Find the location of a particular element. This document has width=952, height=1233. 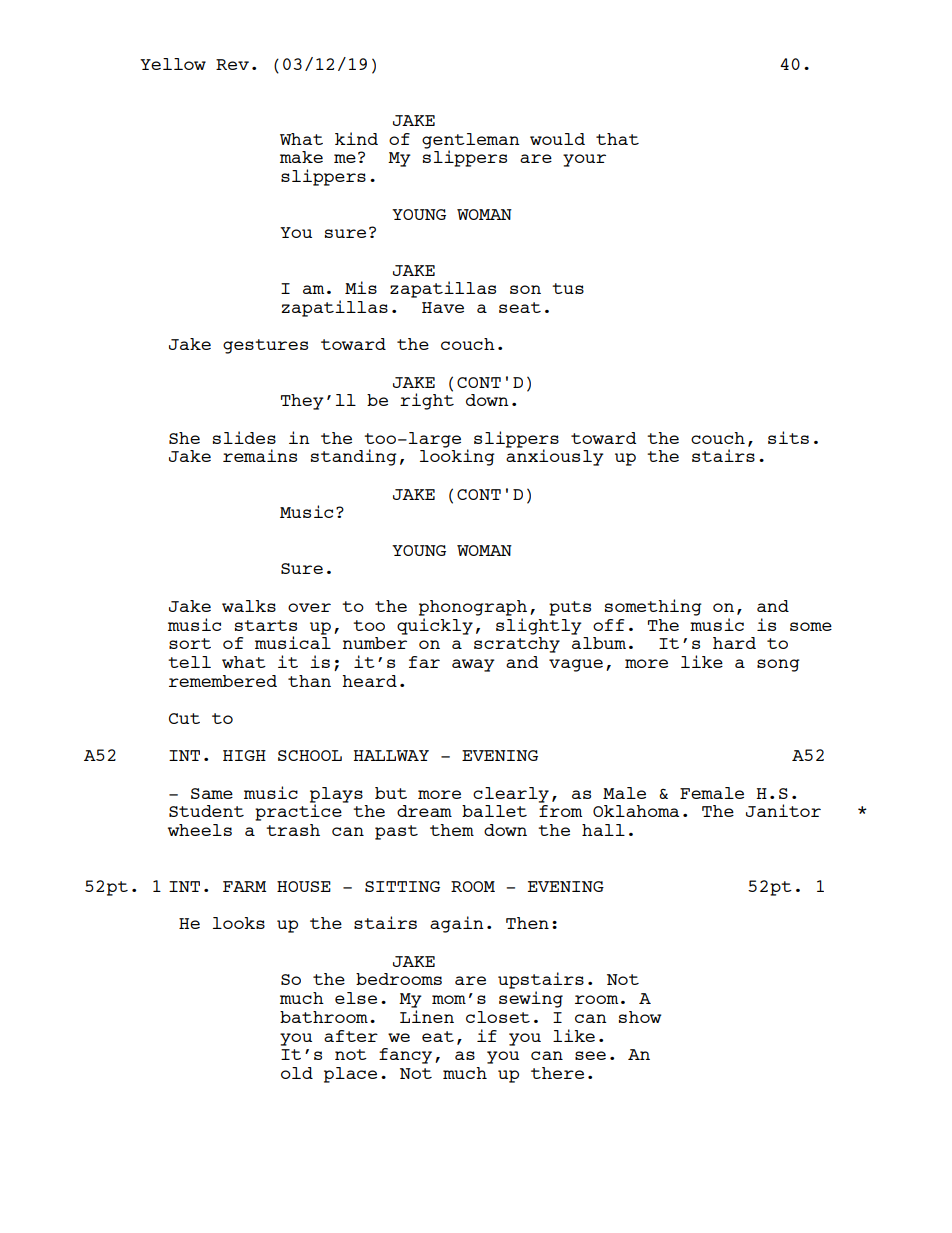

make is located at coordinates (301, 157).
